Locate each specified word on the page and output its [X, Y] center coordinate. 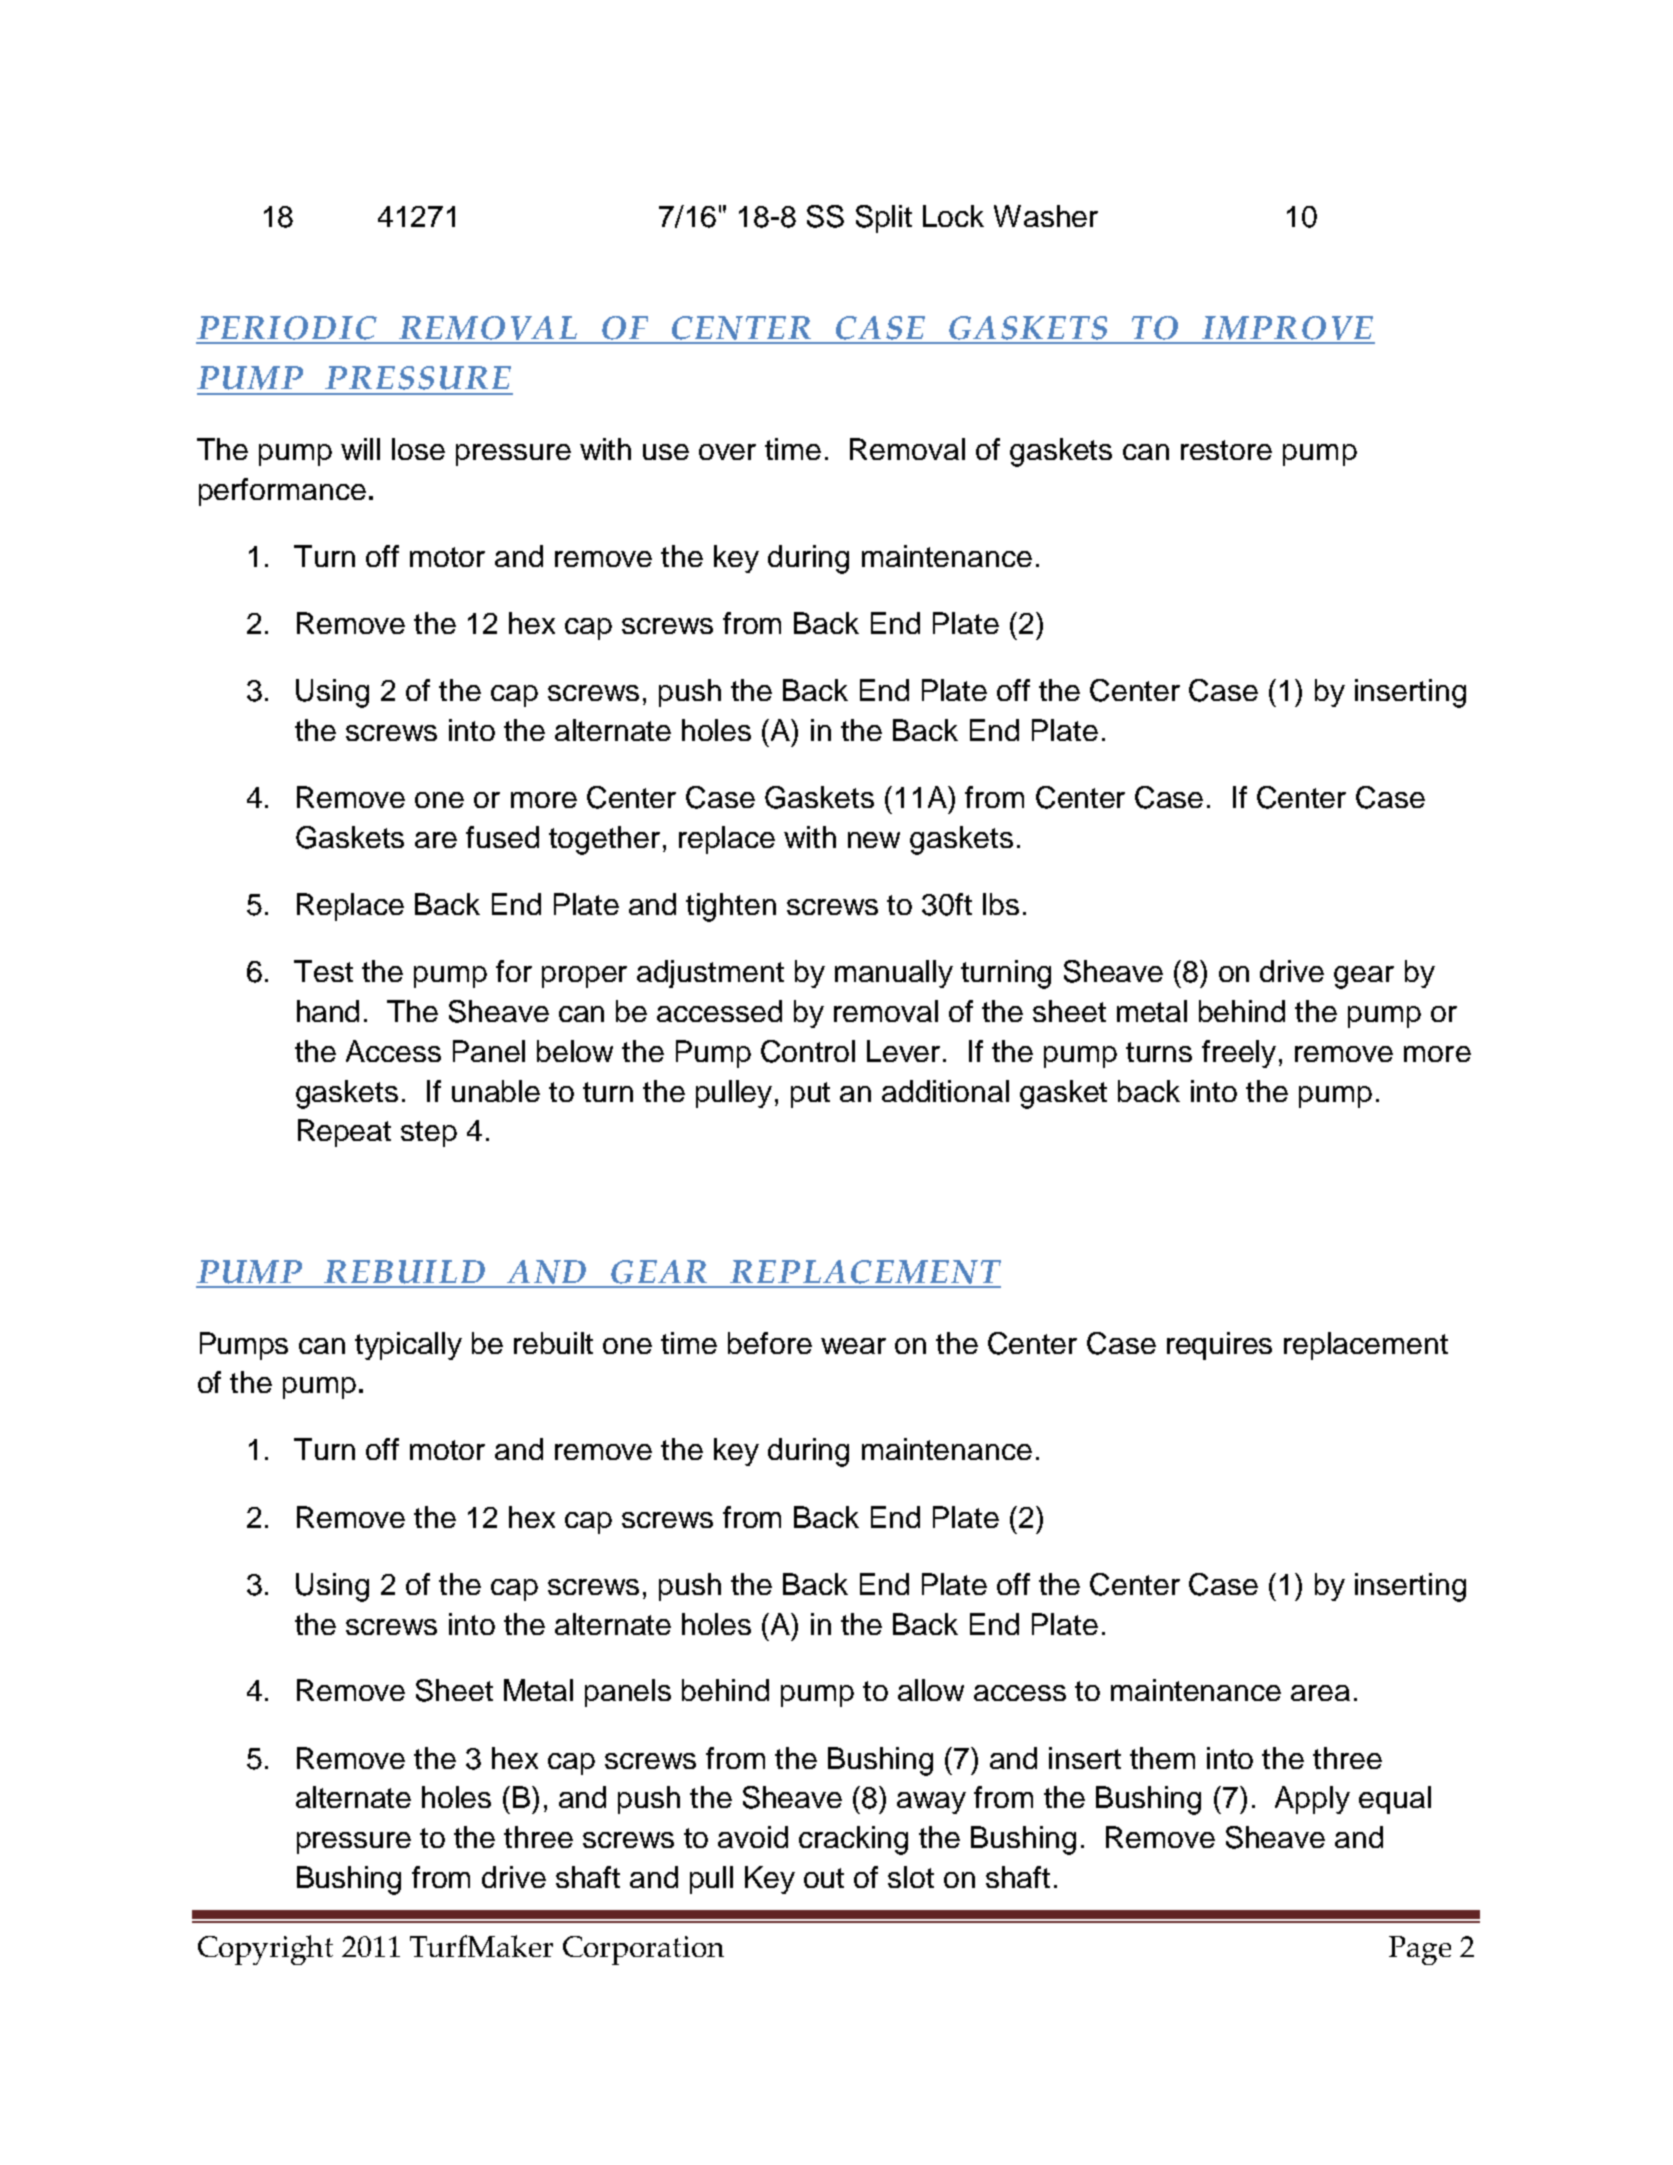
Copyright [265, 1950]
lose [418, 449]
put [810, 1095]
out [824, 1878]
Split [884, 219]
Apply [1312, 1800]
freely [1239, 1054]
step [429, 1134]
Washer [1046, 216]
